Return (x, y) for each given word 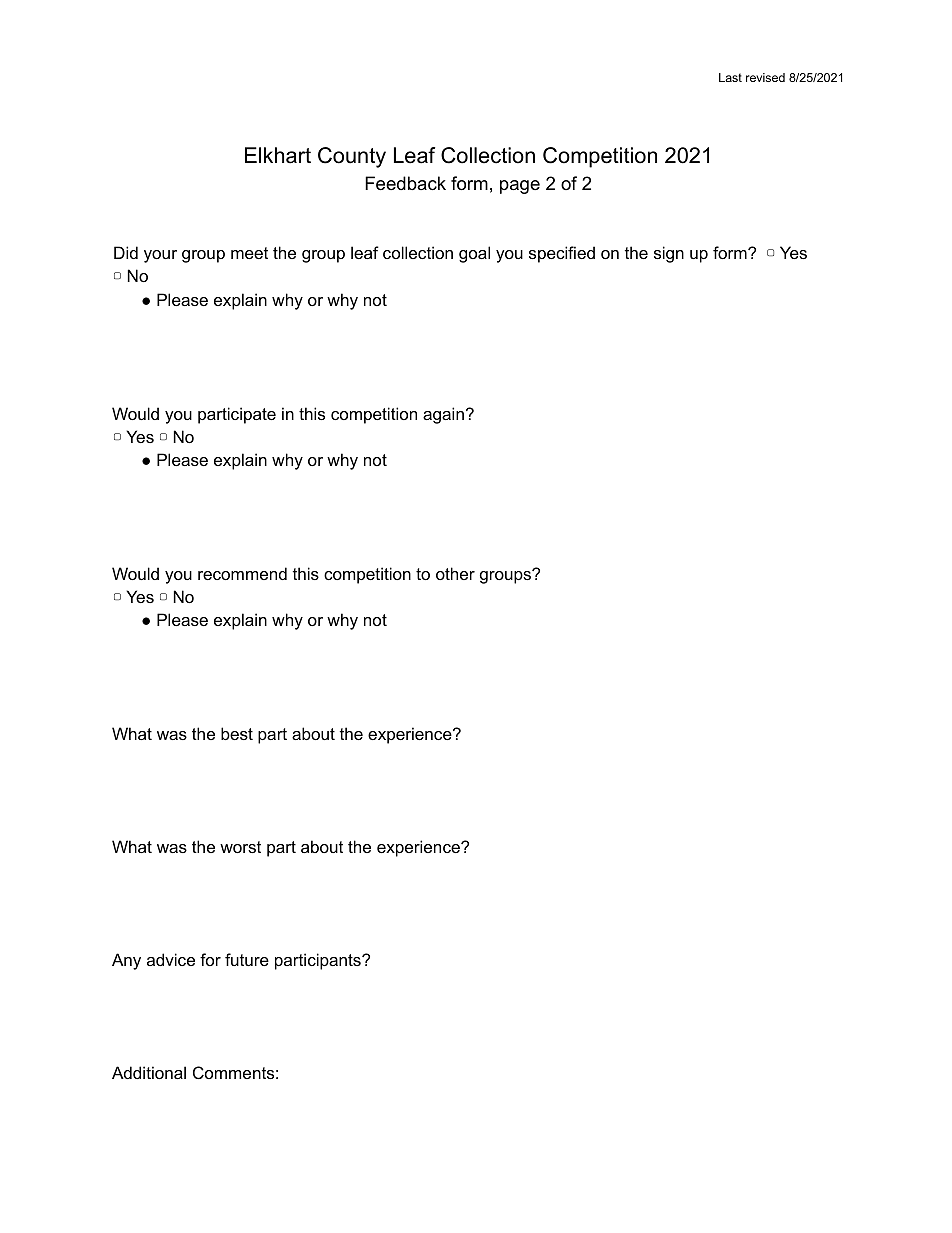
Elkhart (278, 155)
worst (240, 847)
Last (730, 77)
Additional (149, 1072)
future (247, 959)
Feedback (405, 183)
